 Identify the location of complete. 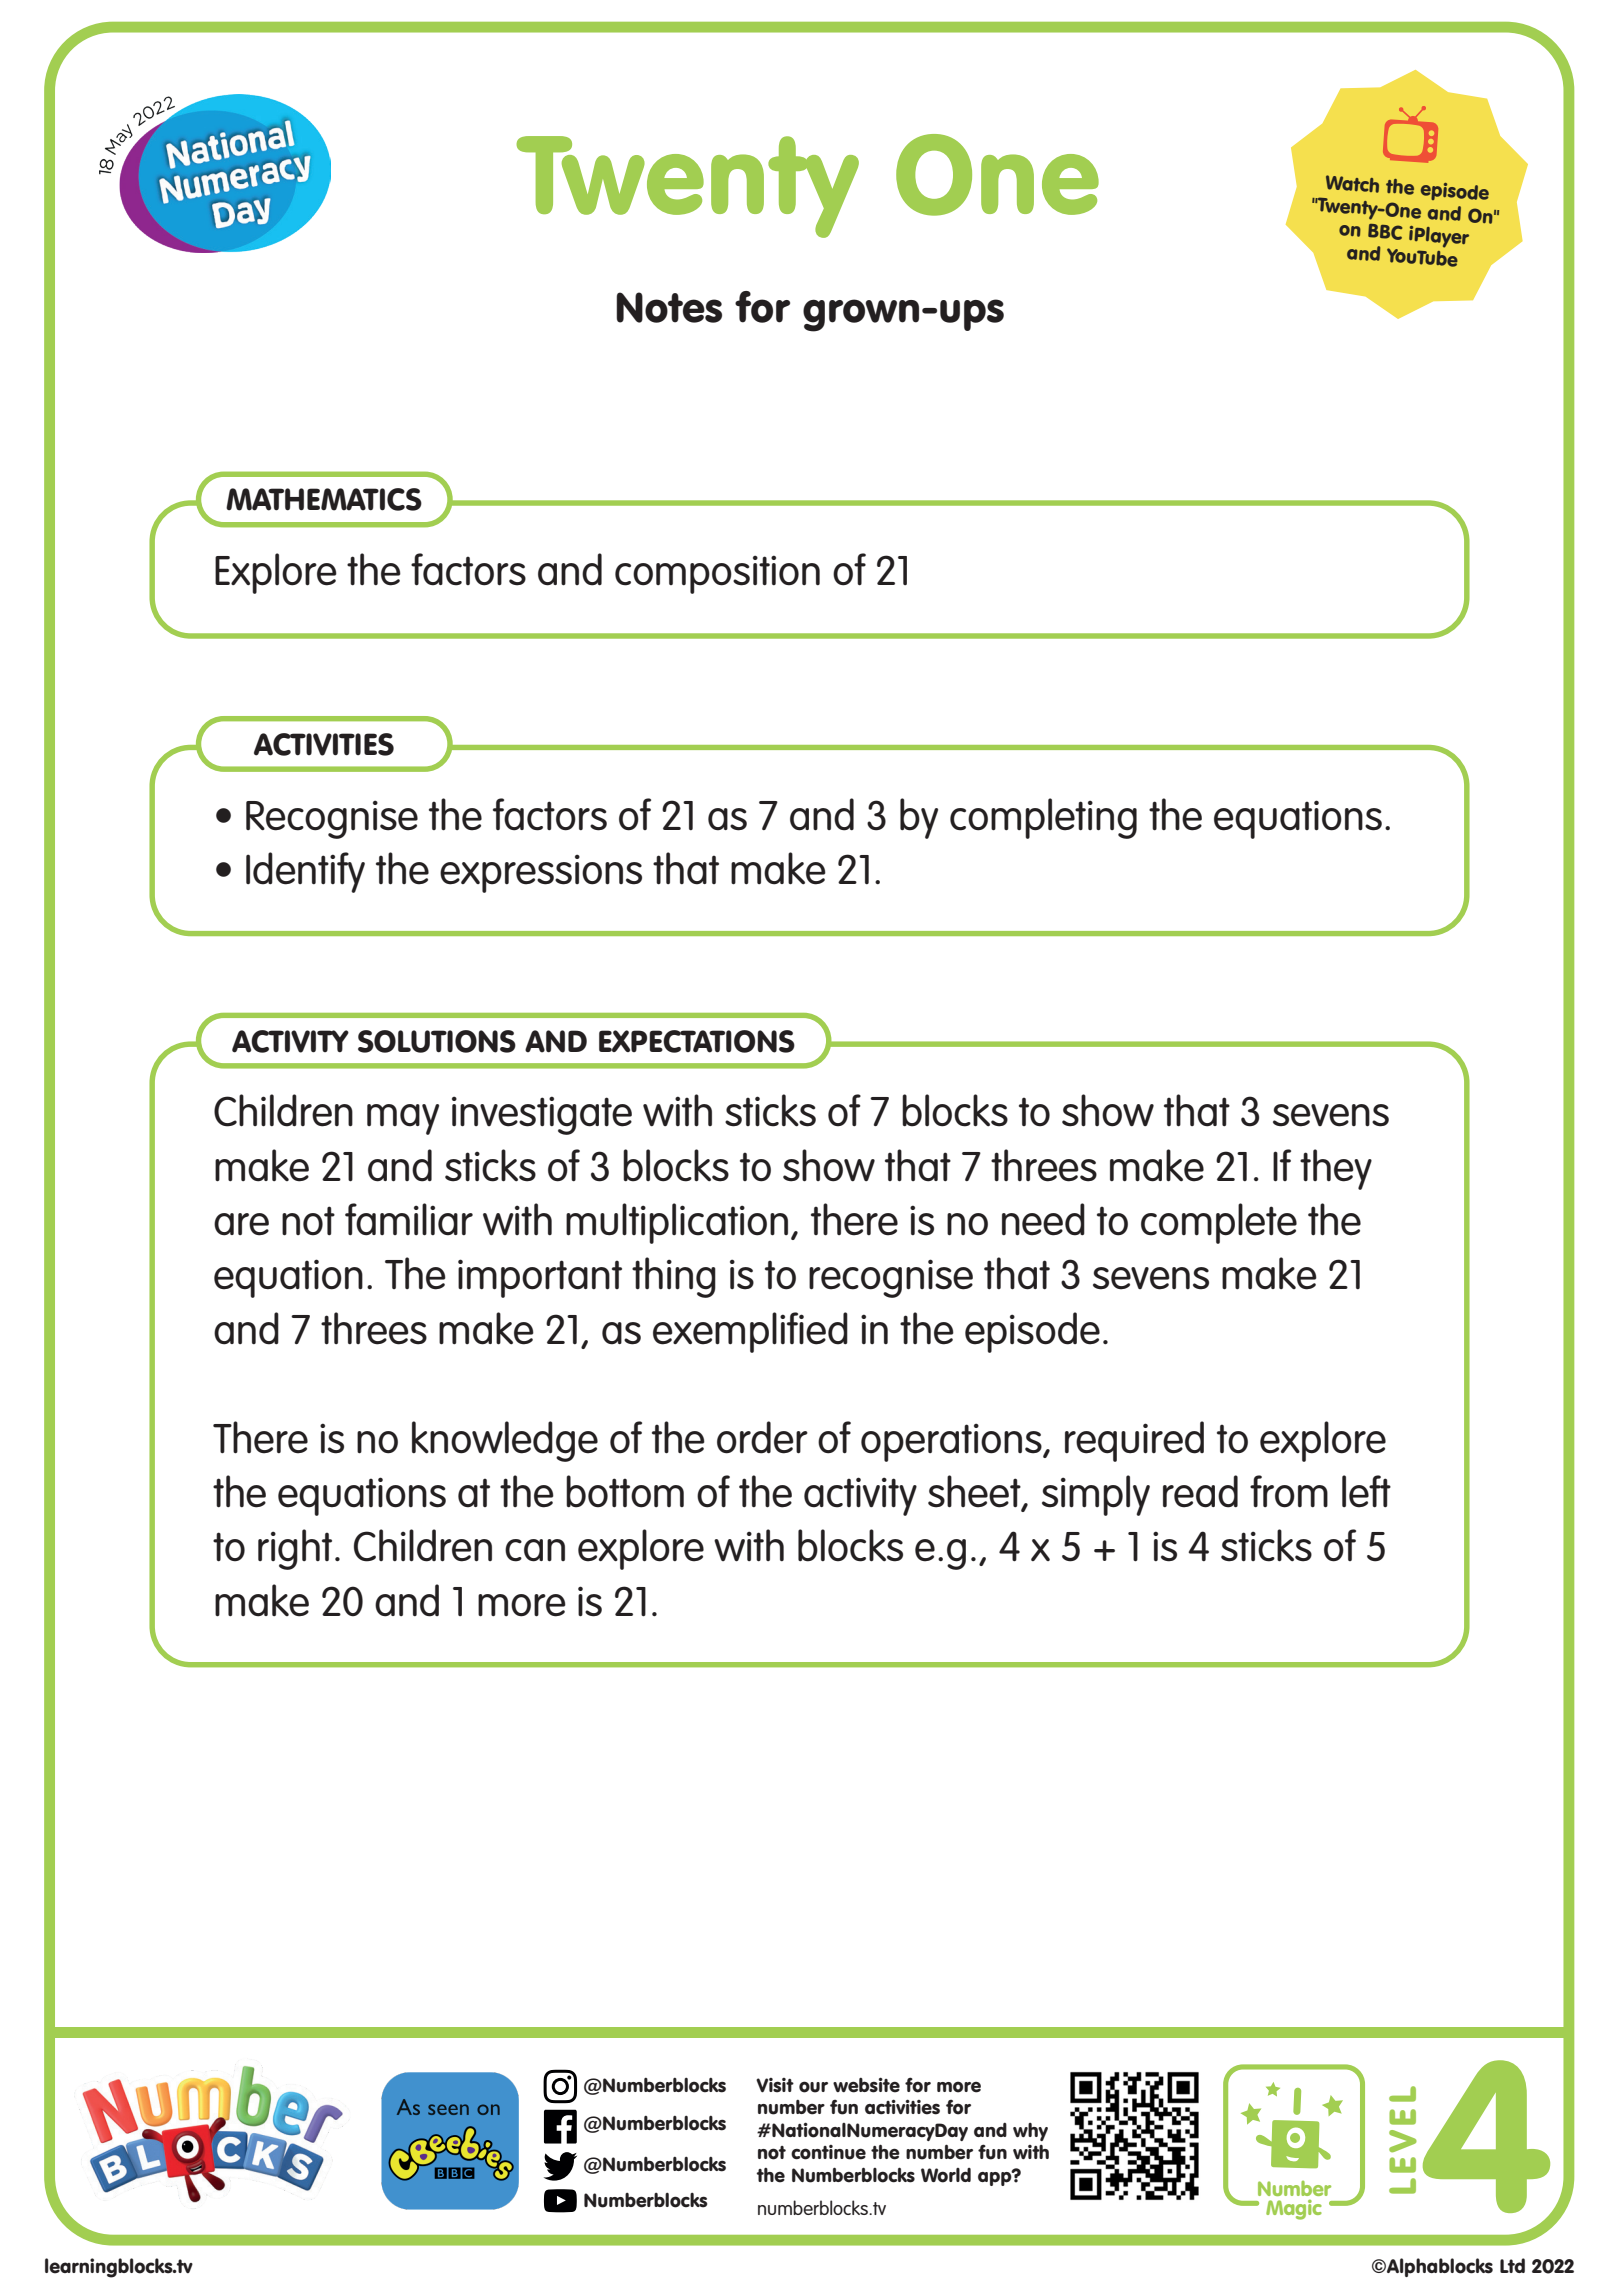
(1219, 1223).
